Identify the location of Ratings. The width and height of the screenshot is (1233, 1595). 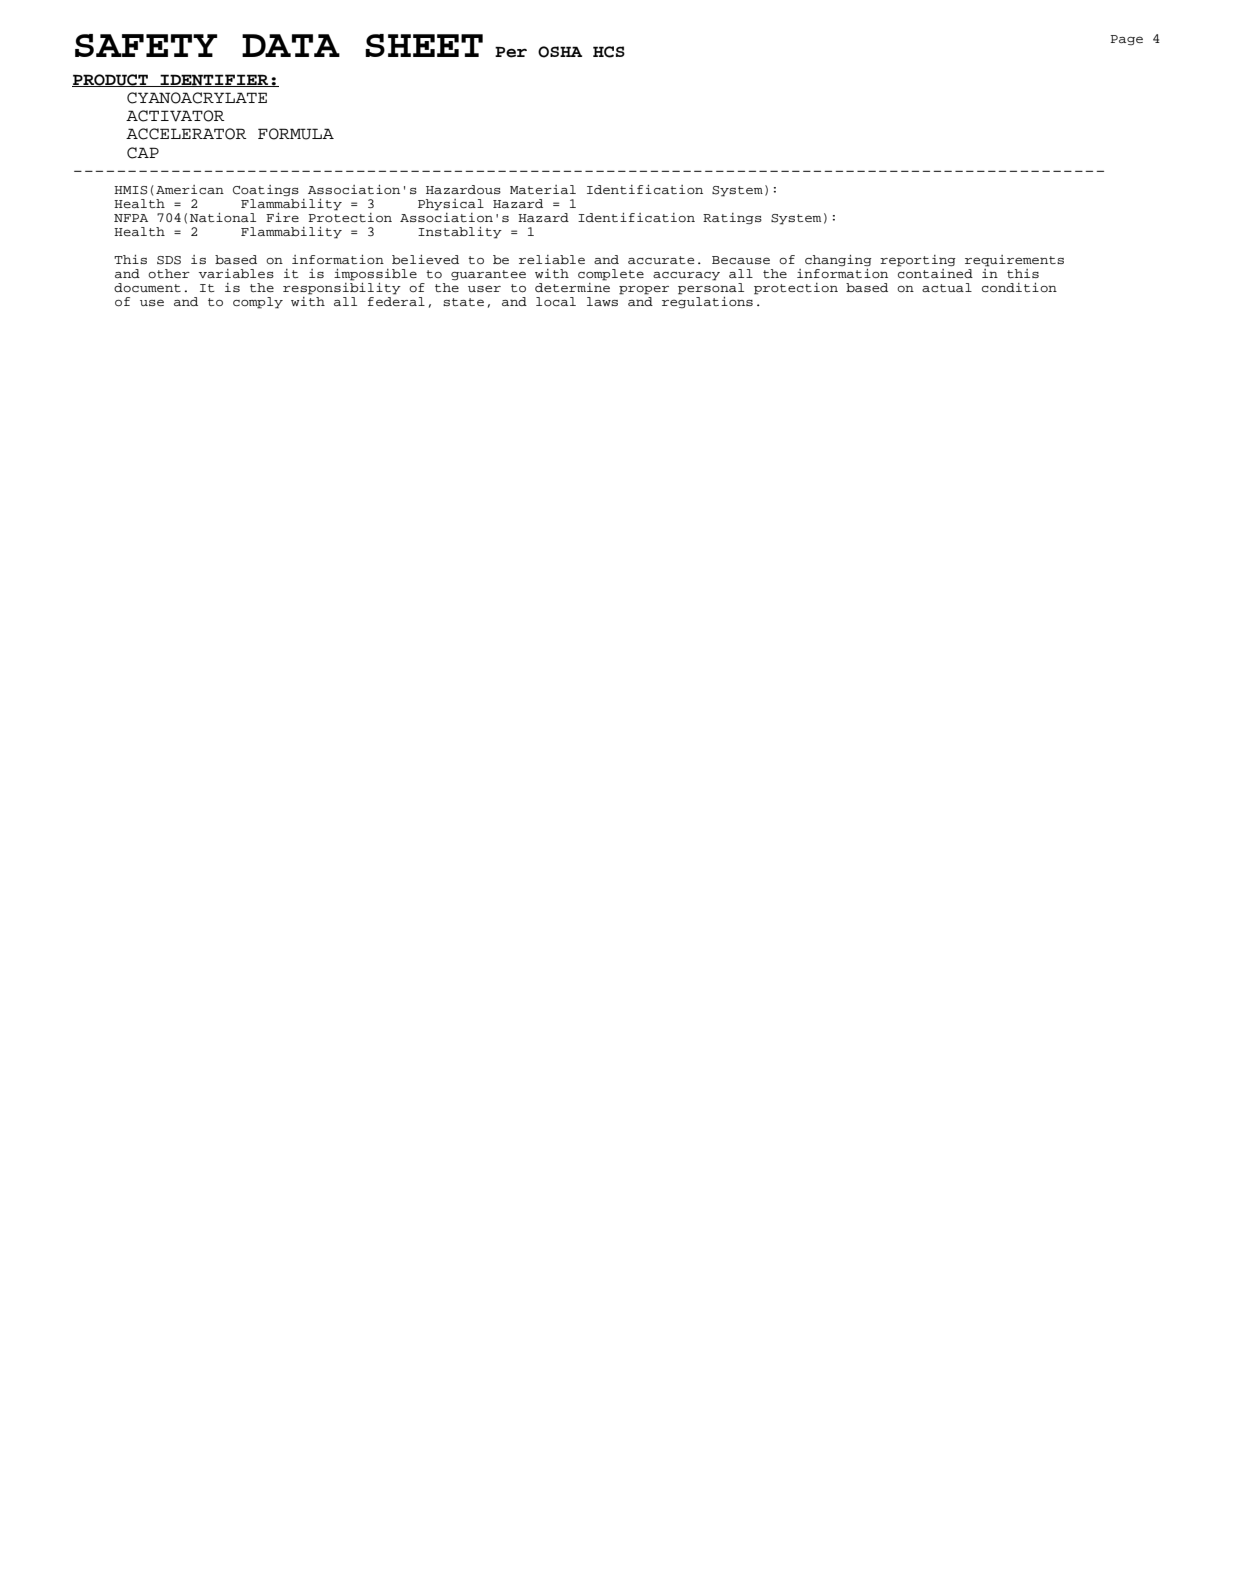
(732, 219).
